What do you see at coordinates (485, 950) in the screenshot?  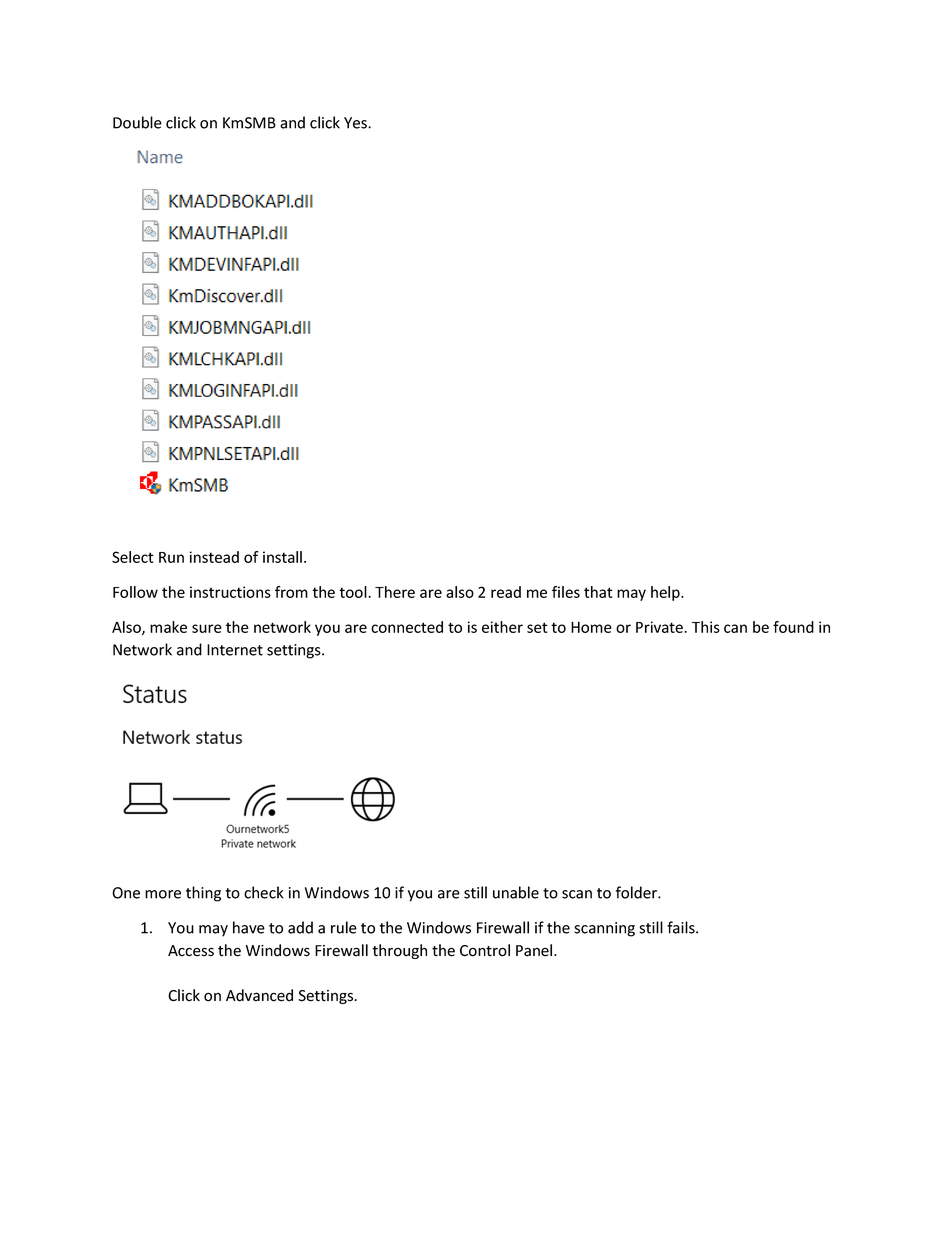 I see `Control` at bounding box center [485, 950].
